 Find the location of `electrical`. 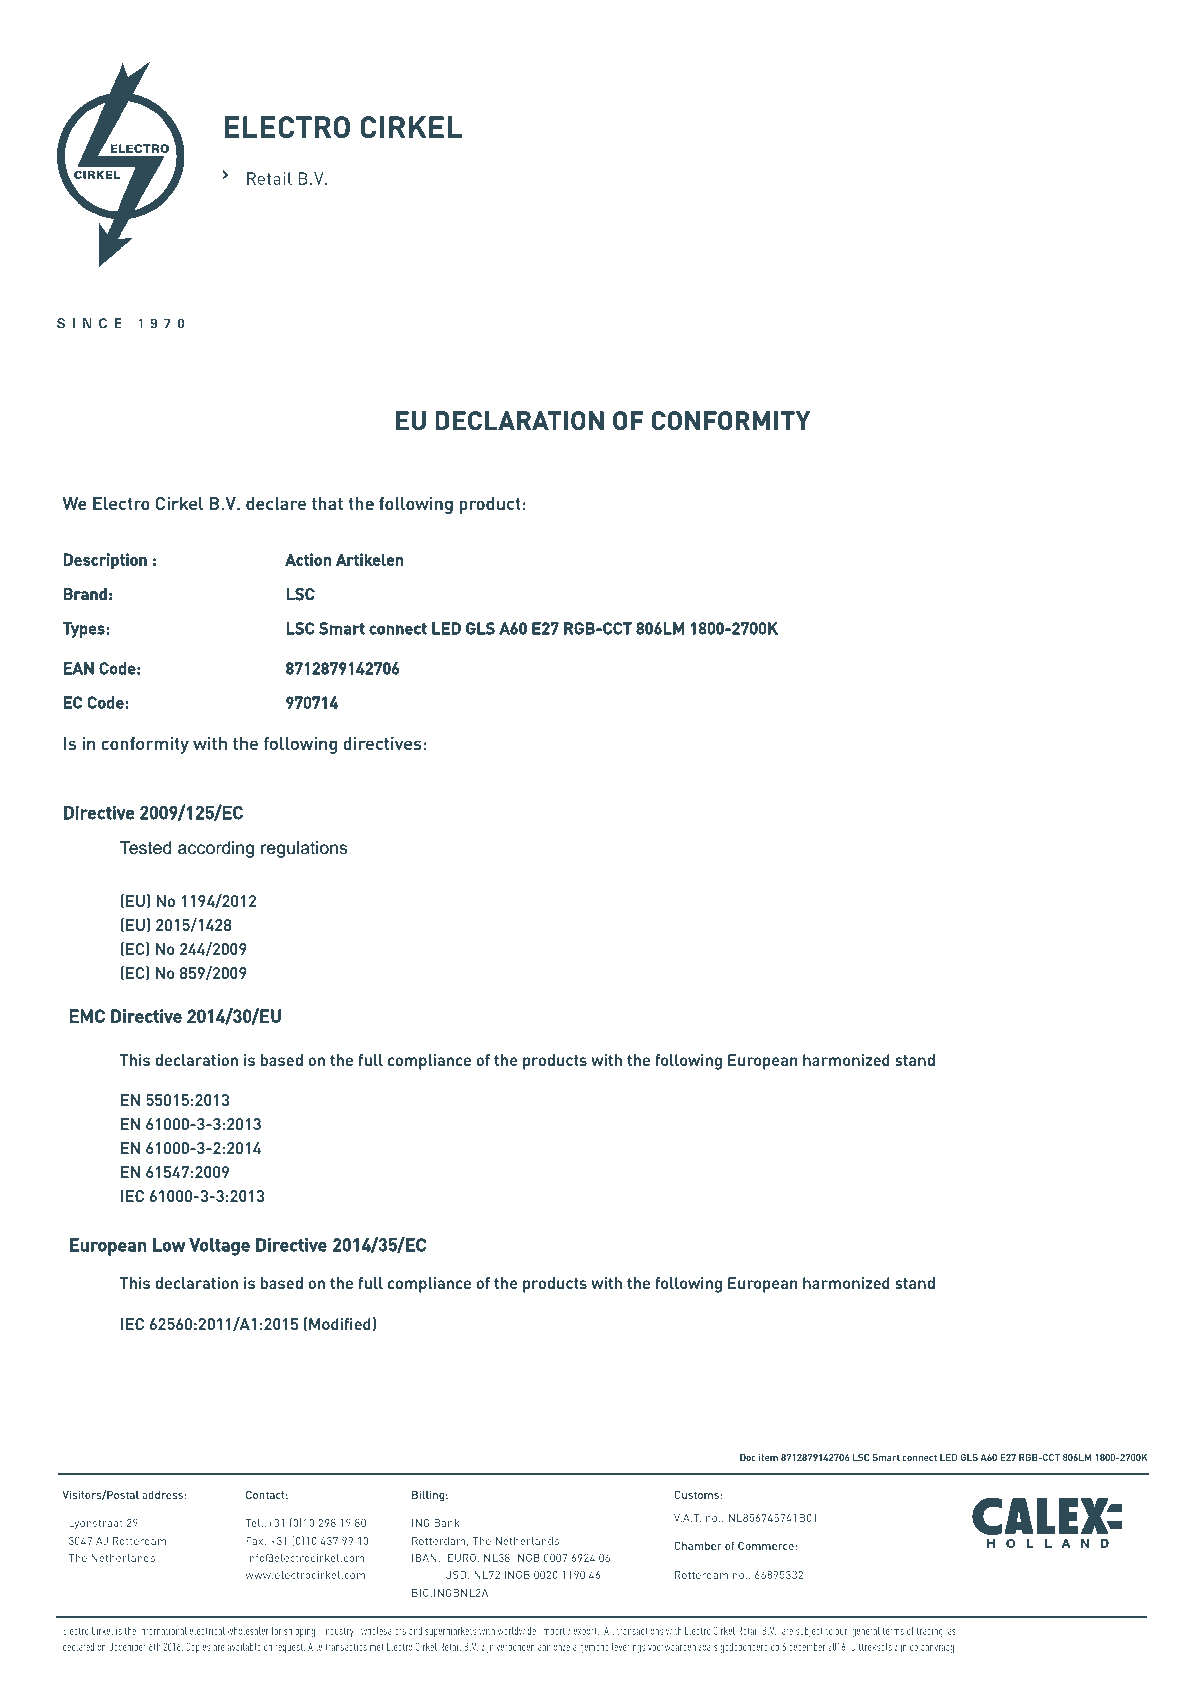

electrical is located at coordinates (207, 1631).
